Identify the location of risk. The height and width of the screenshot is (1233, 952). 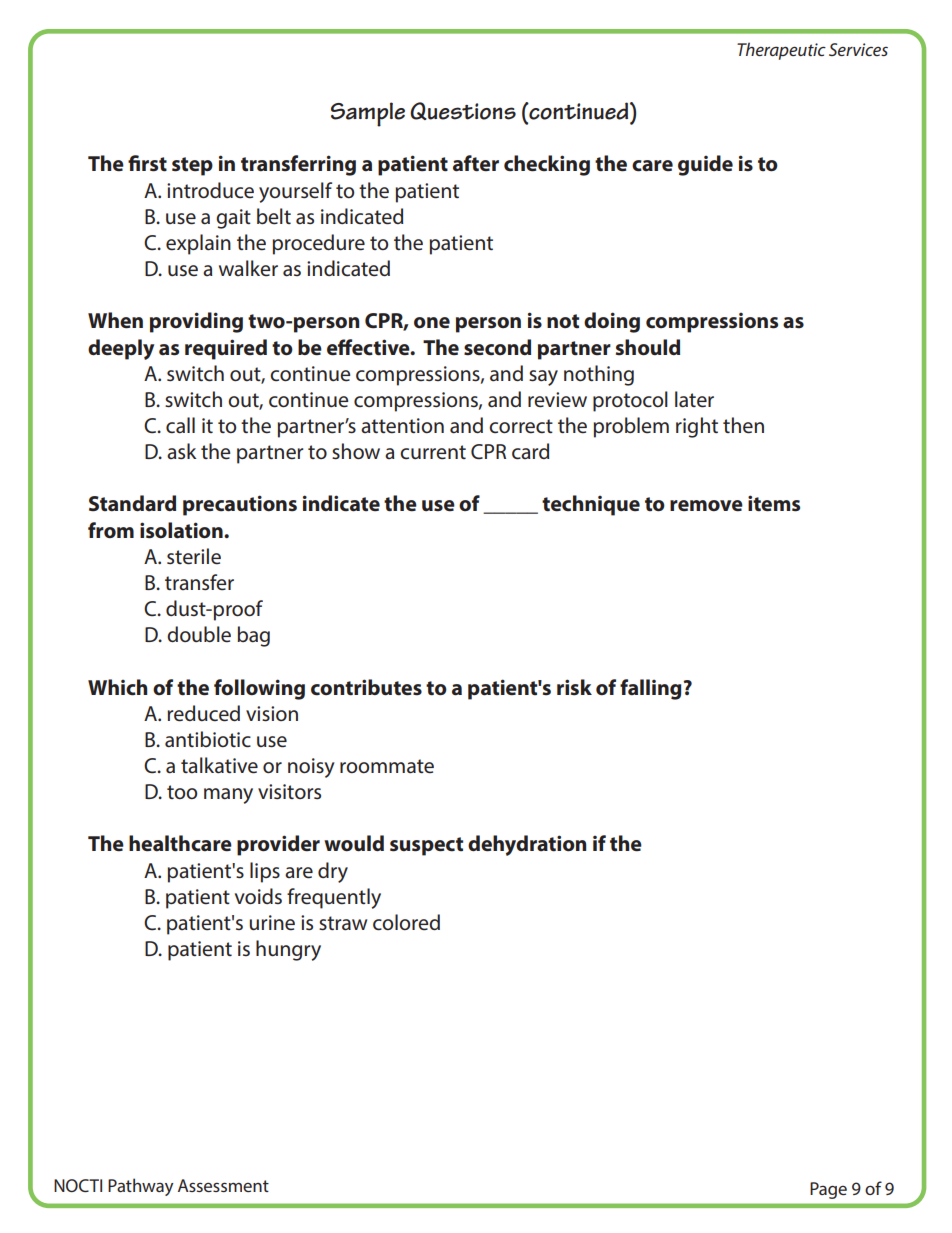
(574, 687).
